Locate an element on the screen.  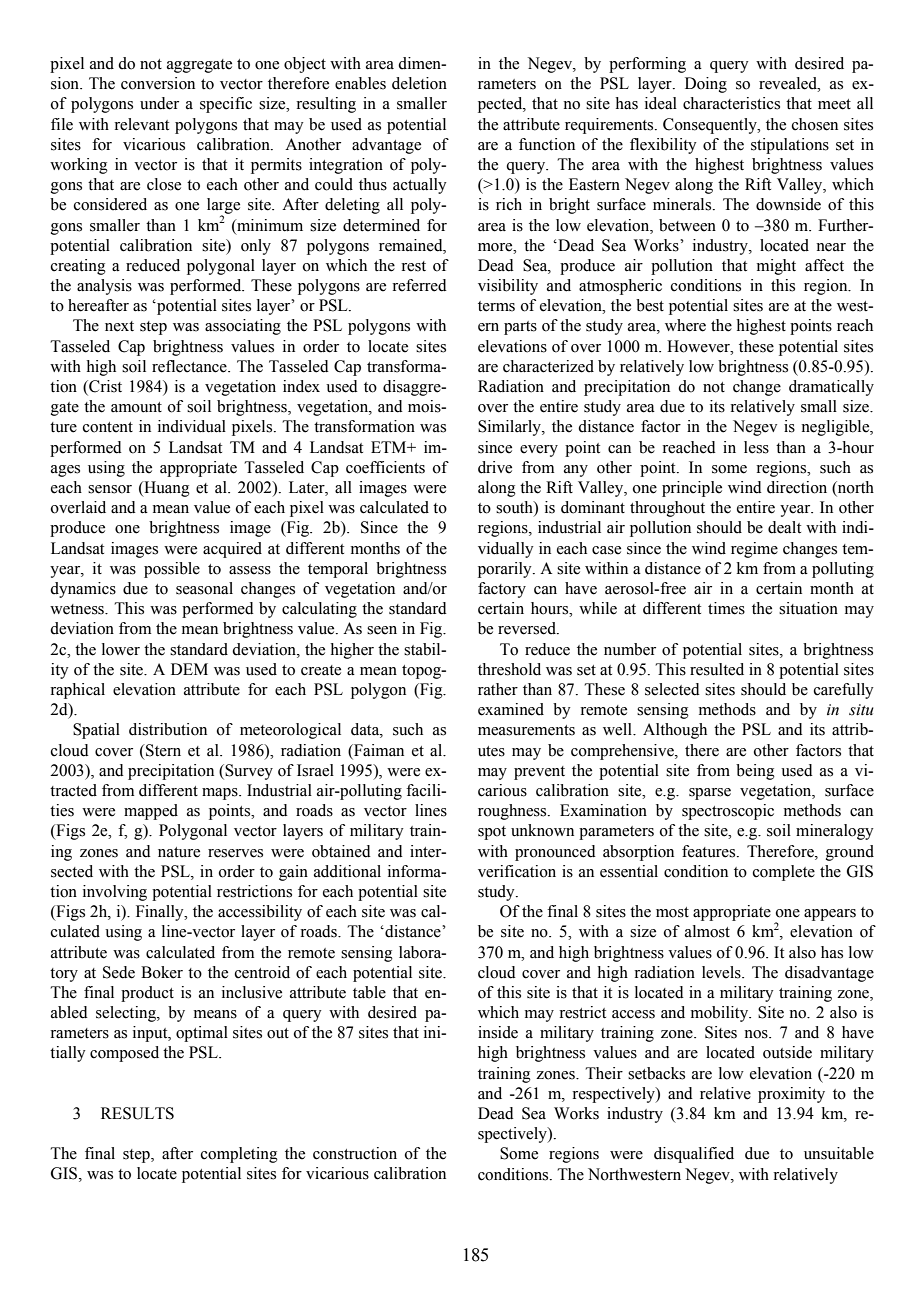
mapped is located at coordinates (151, 812).
